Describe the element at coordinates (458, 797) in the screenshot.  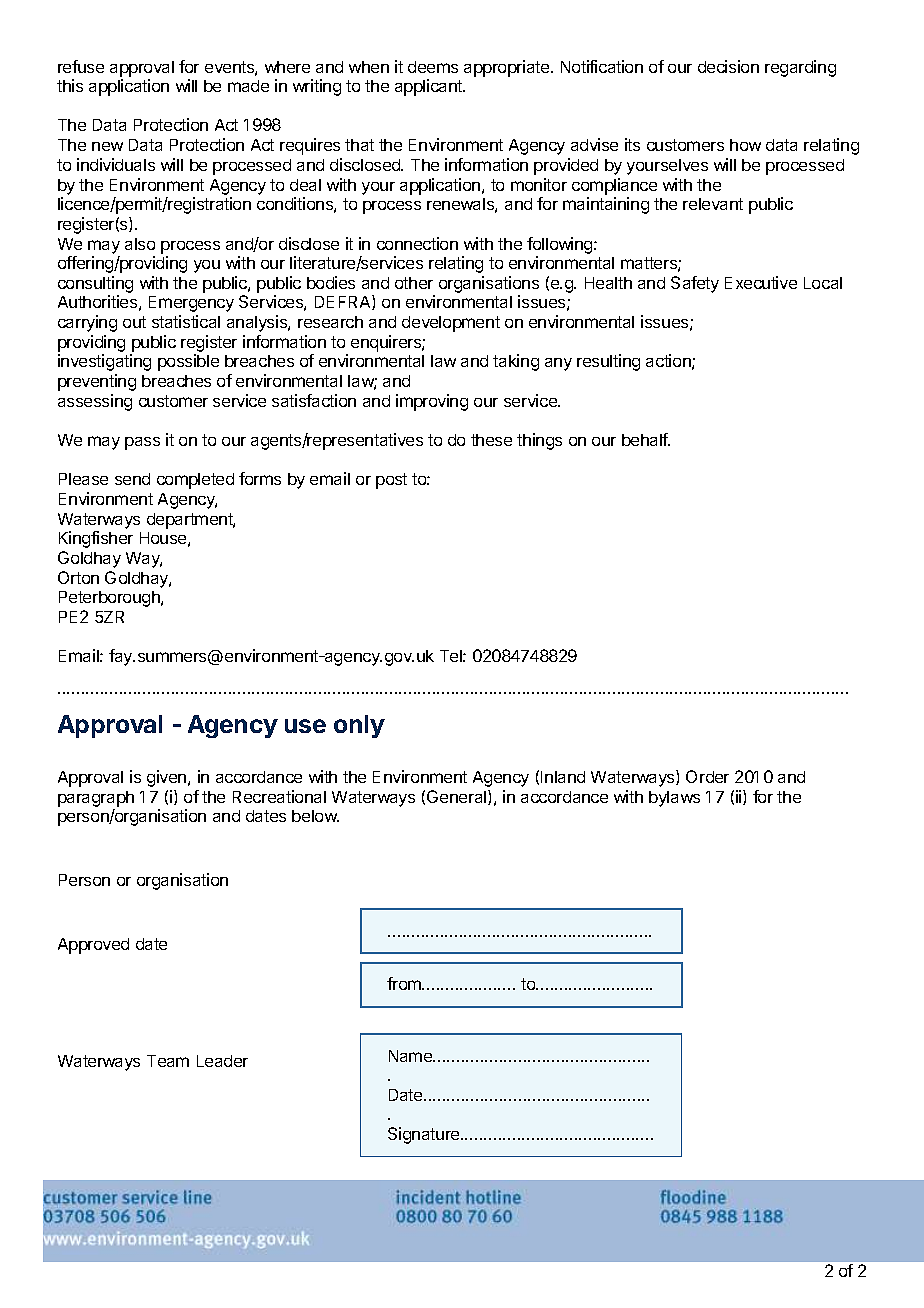
I see `General` at that location.
